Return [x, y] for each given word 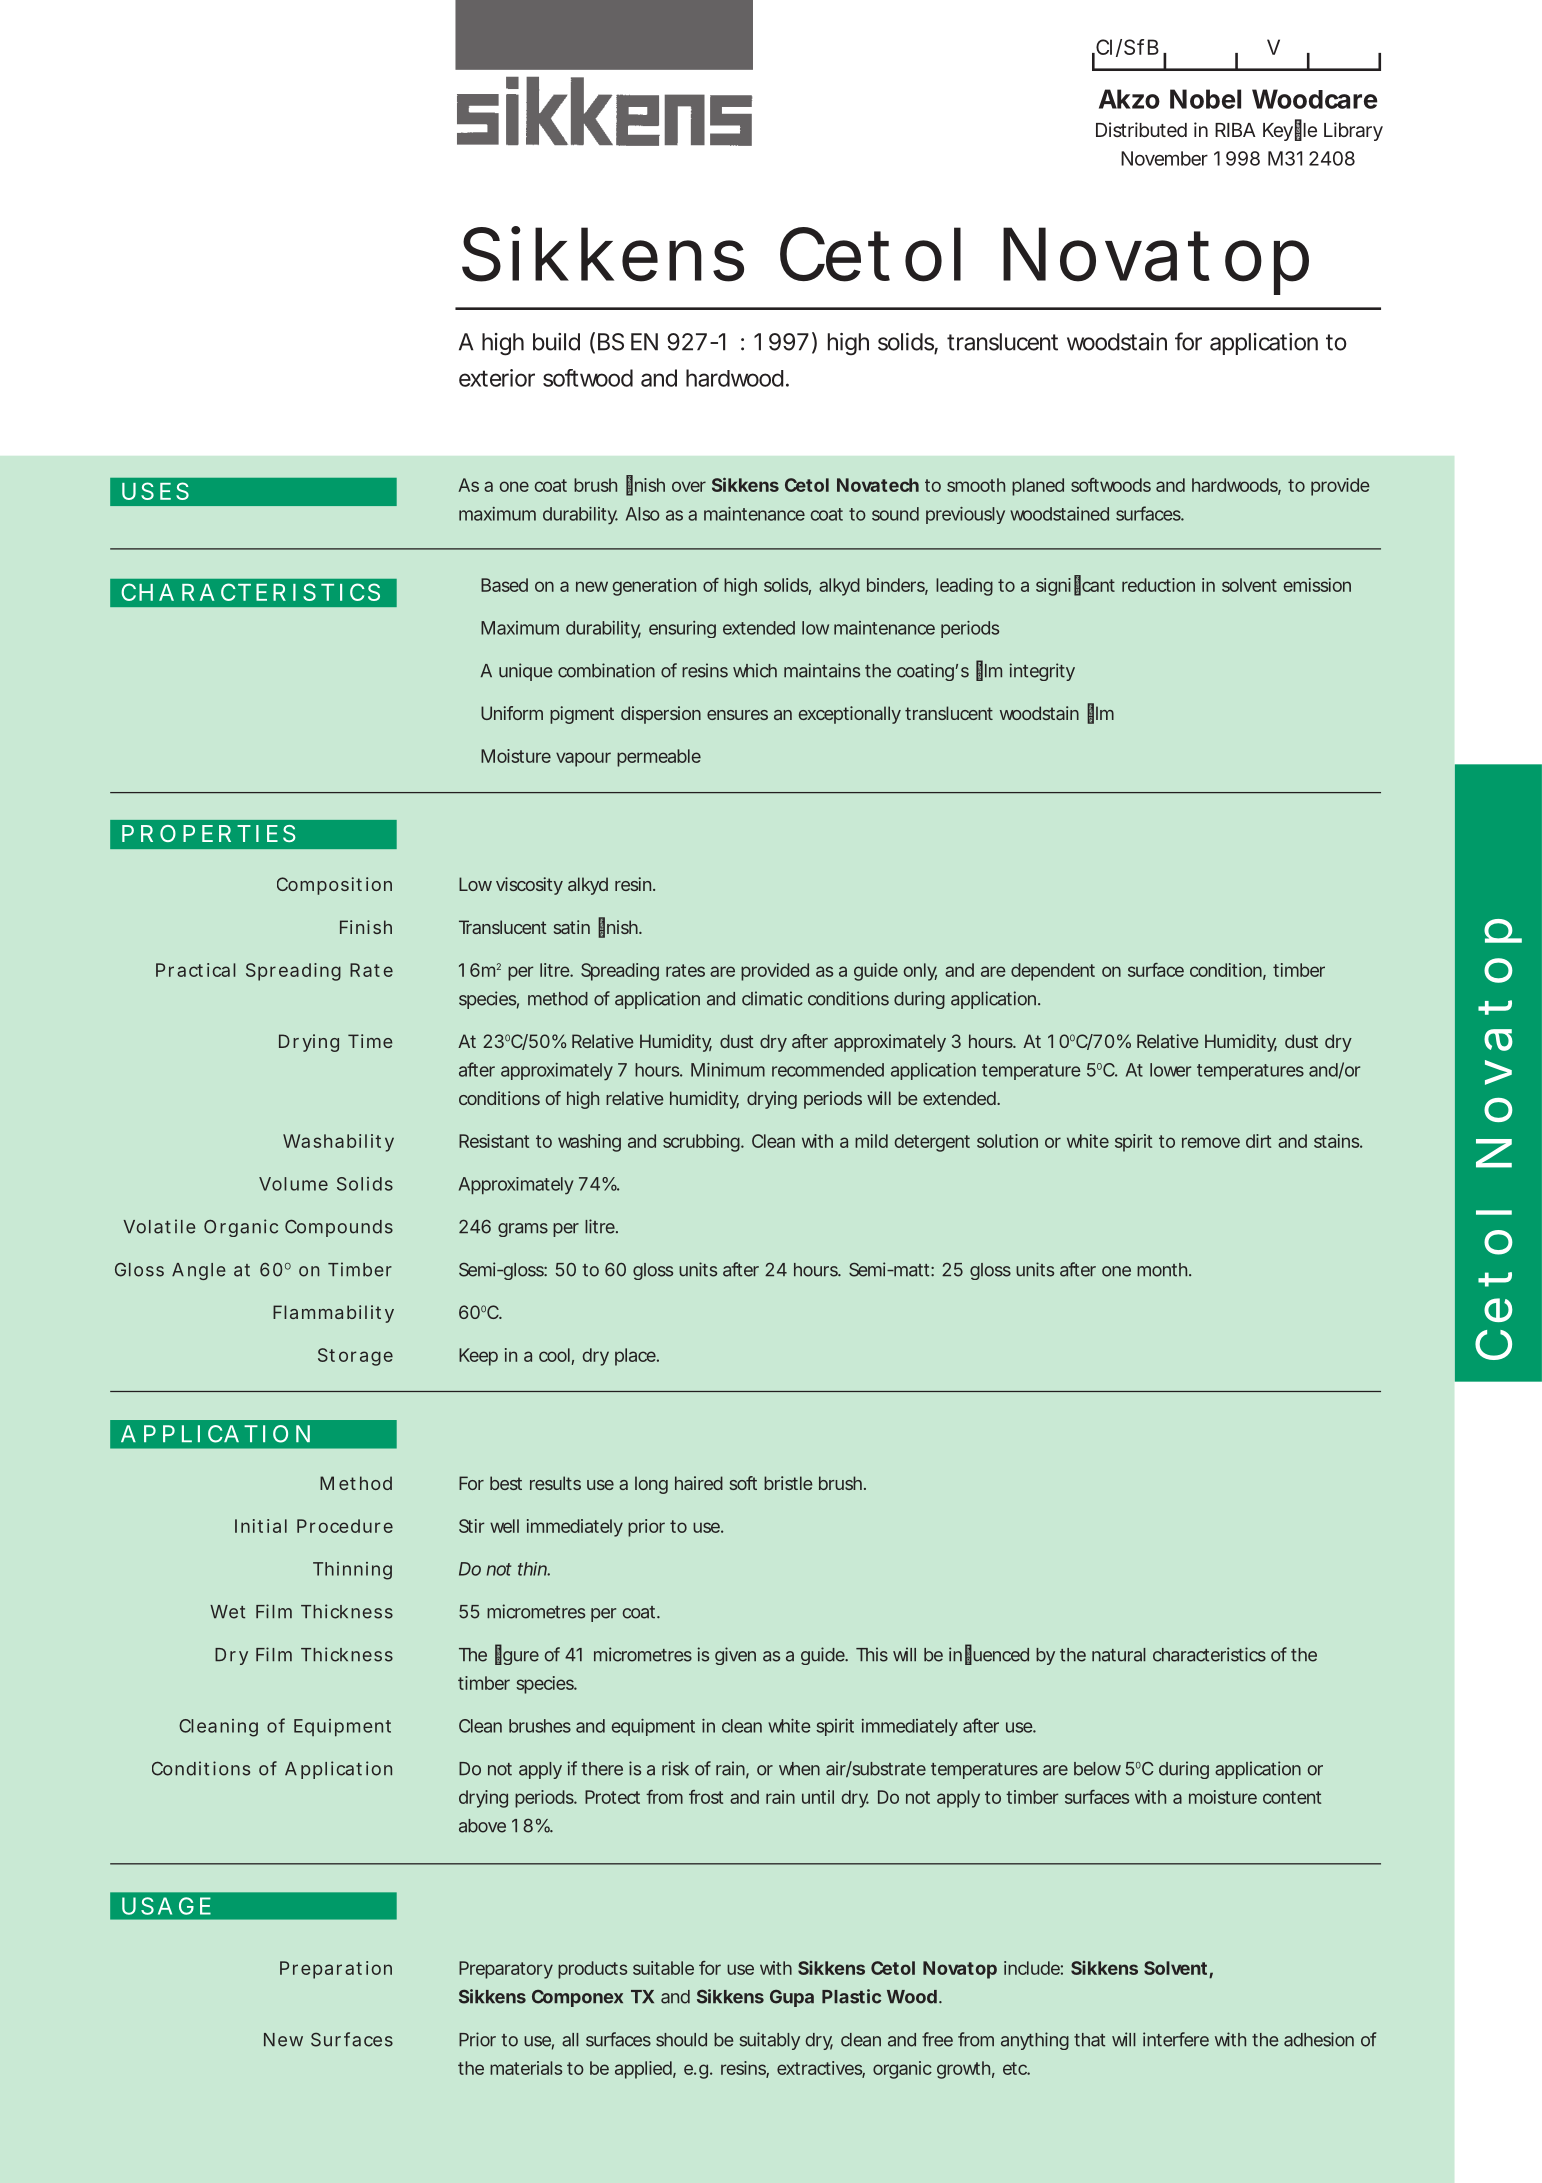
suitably [770, 2041]
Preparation [336, 1970]
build [556, 342]
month [1164, 1270]
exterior [497, 378]
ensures [737, 715]
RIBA [1235, 130]
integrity [1042, 672]
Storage [355, 1357]
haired [699, 1483]
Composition [334, 886]
